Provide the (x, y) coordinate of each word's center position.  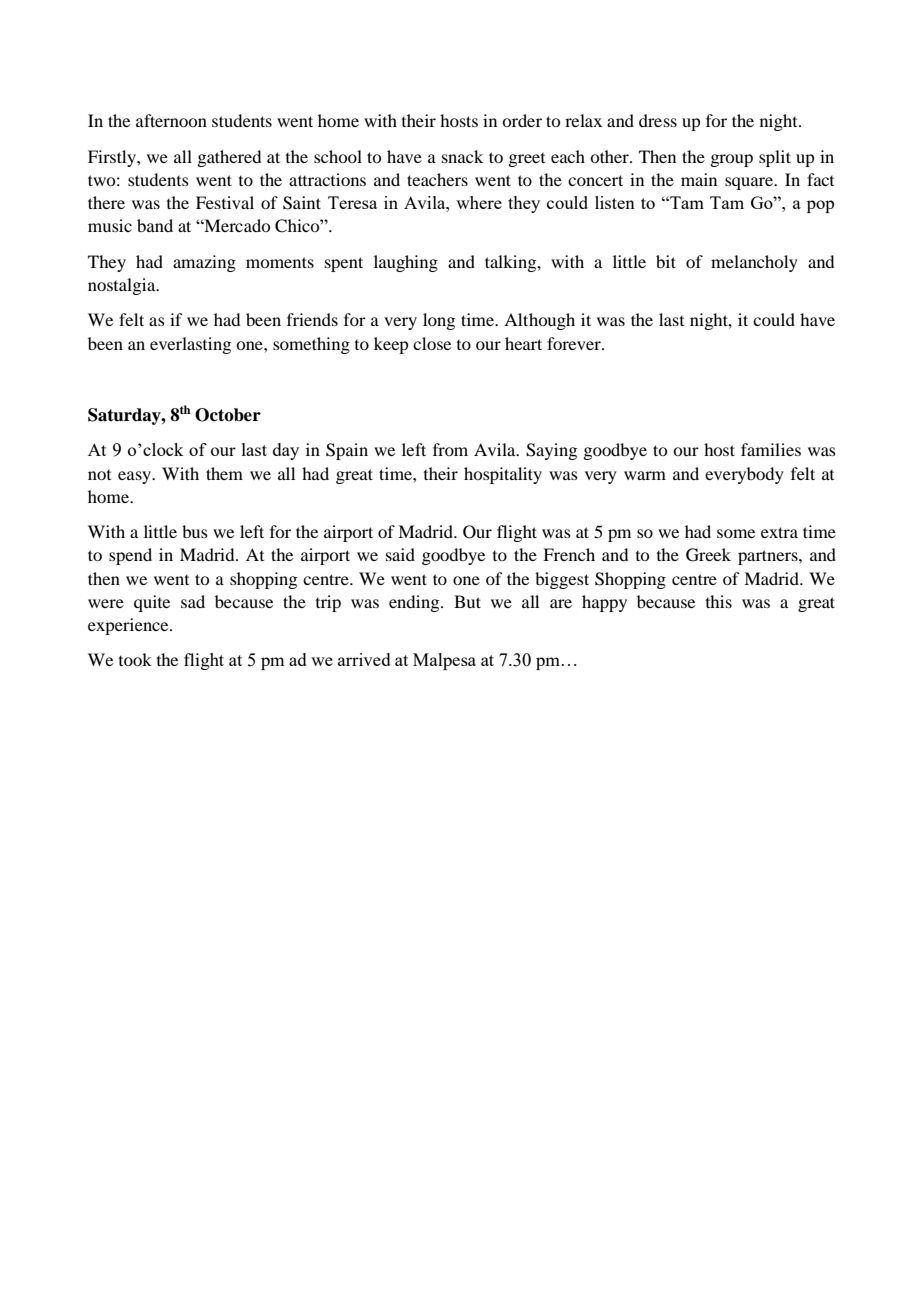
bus (195, 531)
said (400, 554)
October (228, 415)
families (771, 449)
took (135, 659)
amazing (204, 263)
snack (462, 156)
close (432, 343)
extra (779, 532)
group (731, 160)
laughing (406, 263)
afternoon (171, 120)
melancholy (754, 263)
